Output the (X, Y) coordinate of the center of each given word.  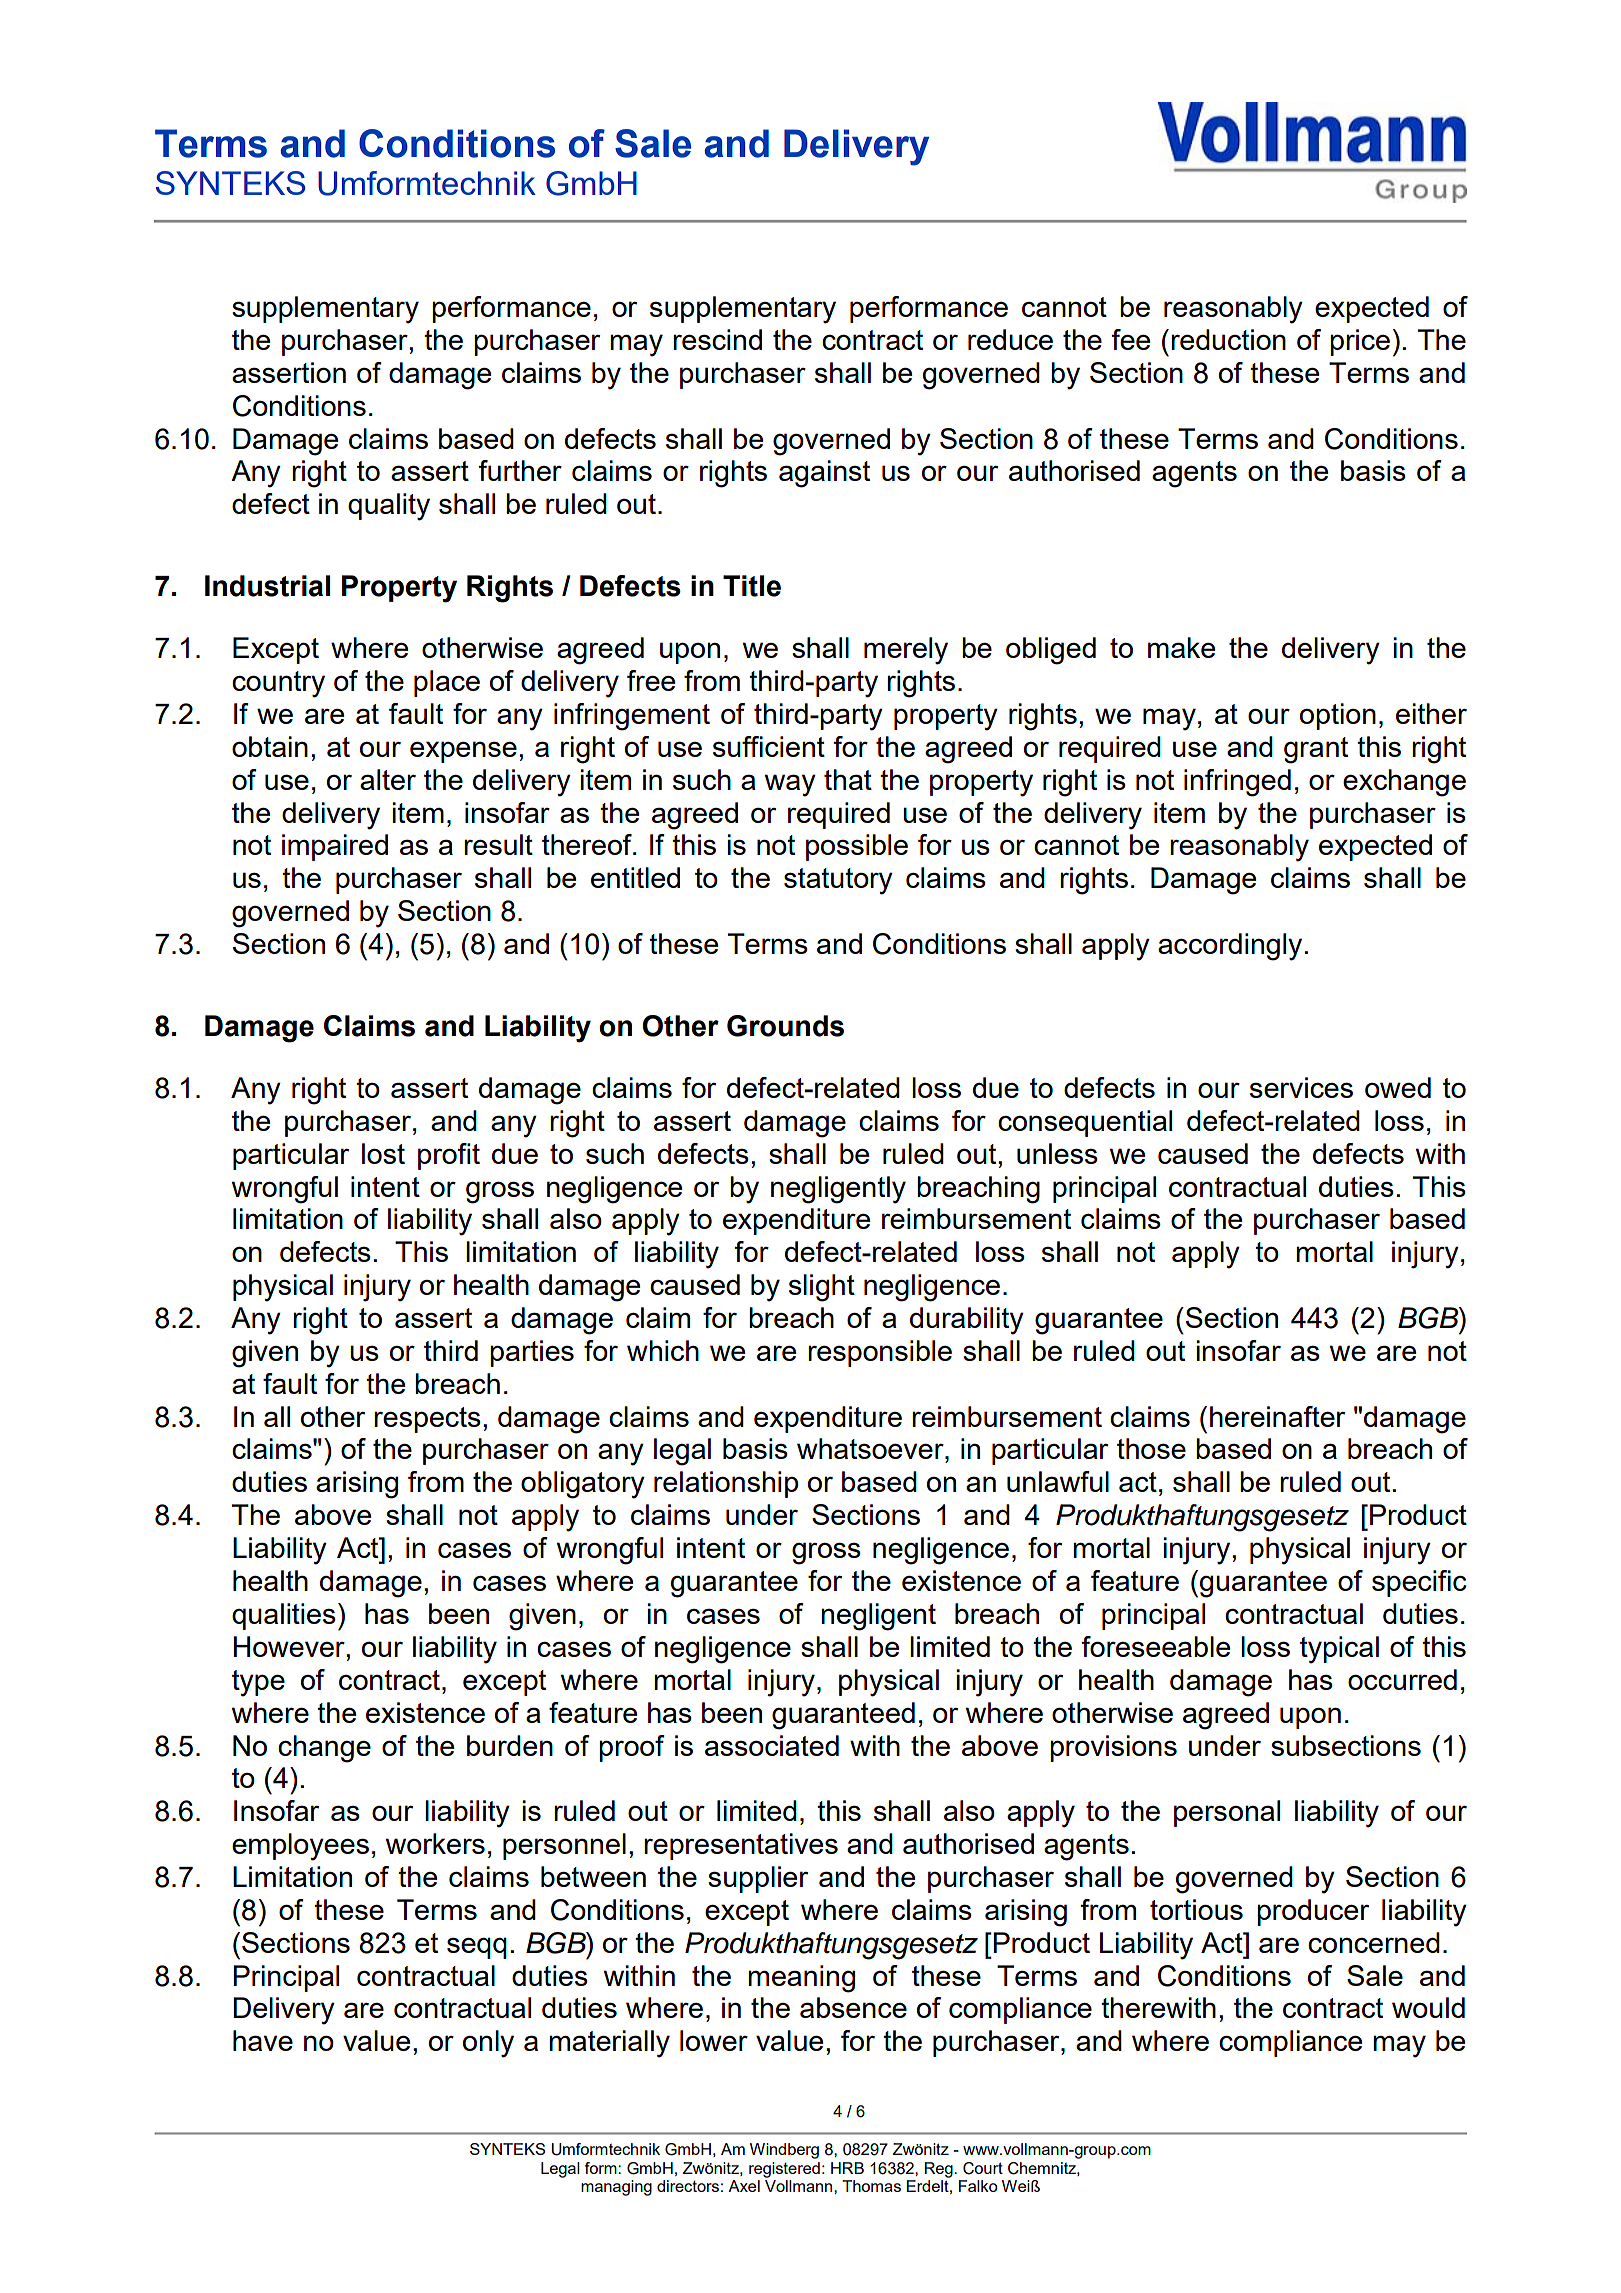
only (488, 2044)
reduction (1228, 339)
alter (388, 779)
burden (510, 1745)
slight (822, 1288)
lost (383, 1153)
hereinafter (1277, 1416)
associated (772, 1745)
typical (1339, 1650)
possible (857, 847)
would (1428, 2007)
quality (389, 507)
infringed (1237, 783)
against (824, 474)
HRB (847, 2168)
